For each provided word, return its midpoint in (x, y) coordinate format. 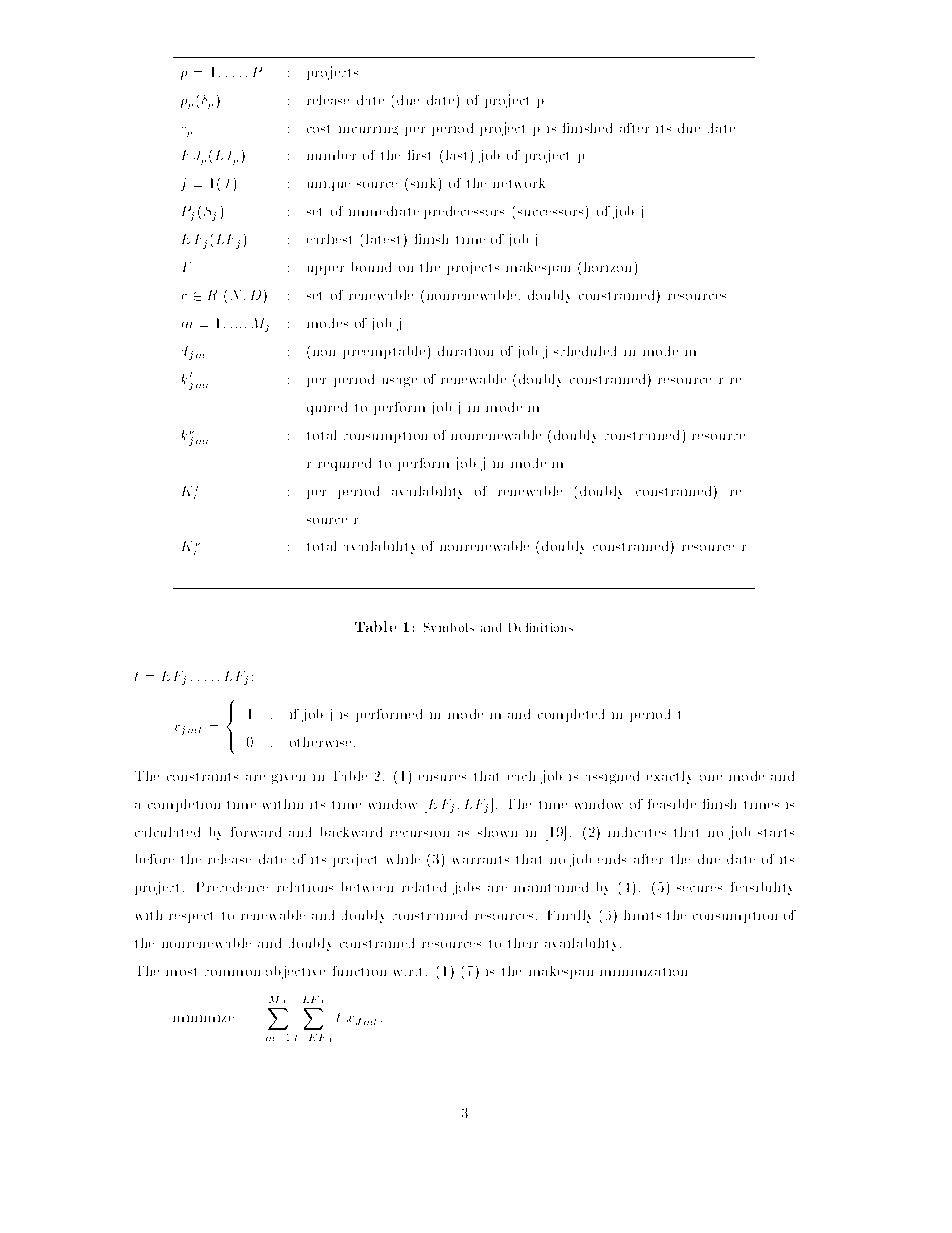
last (456, 155)
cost (318, 129)
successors (550, 213)
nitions (553, 627)
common (232, 973)
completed (571, 715)
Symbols (449, 627)
